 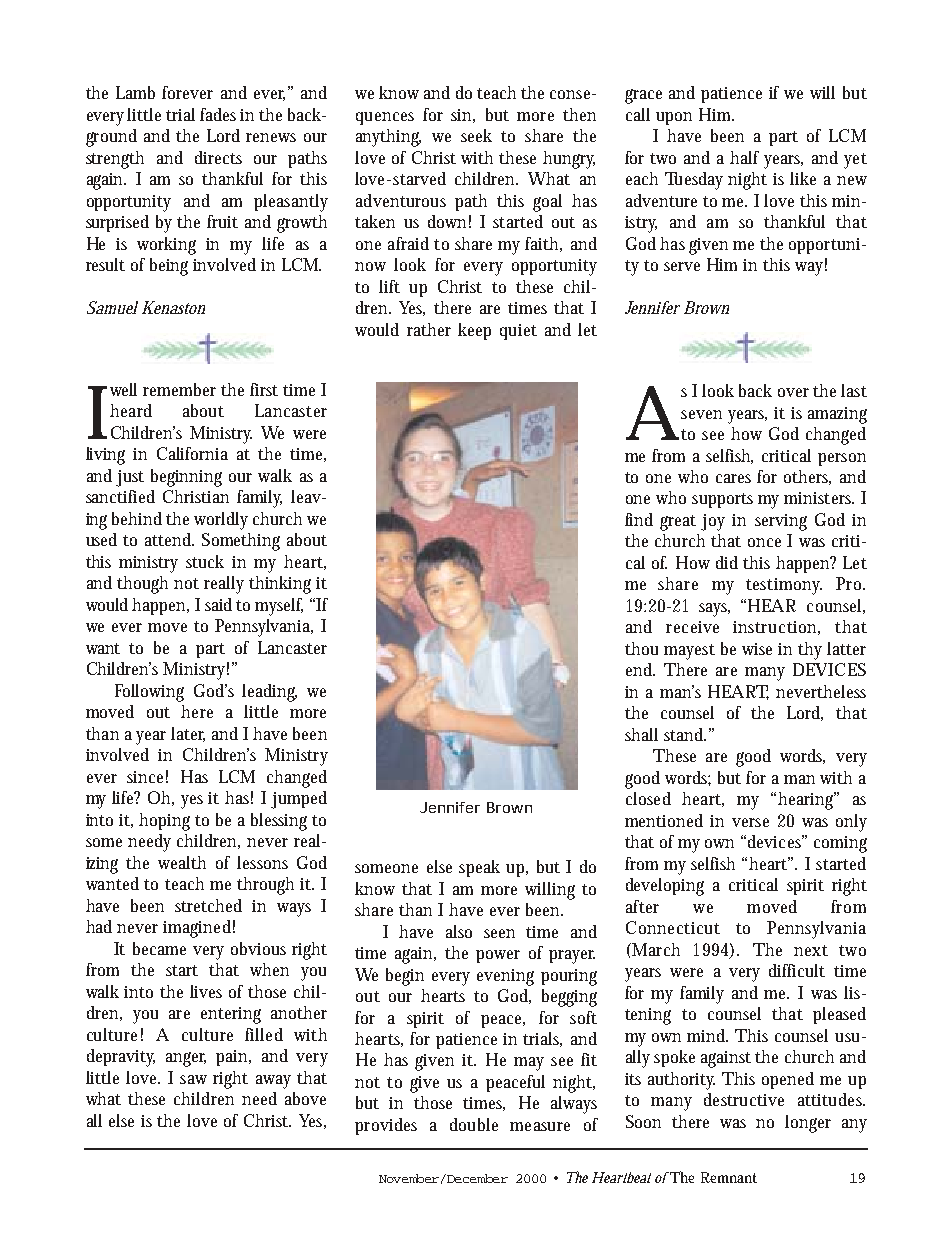 What do you see at coordinates (474, 1124) in the screenshot?
I see `double` at bounding box center [474, 1124].
